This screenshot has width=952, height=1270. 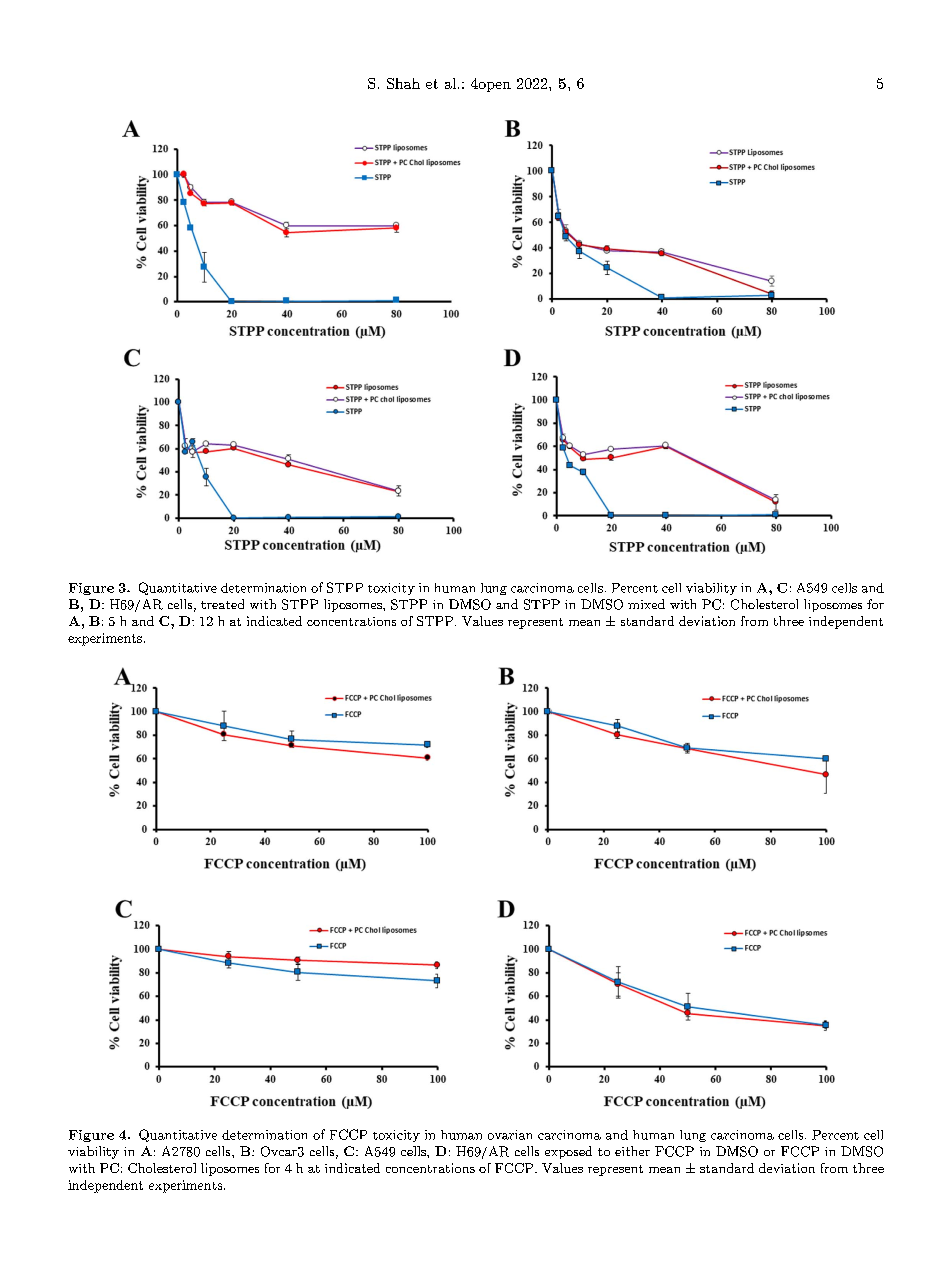 I want to click on treated, so click(x=222, y=604).
